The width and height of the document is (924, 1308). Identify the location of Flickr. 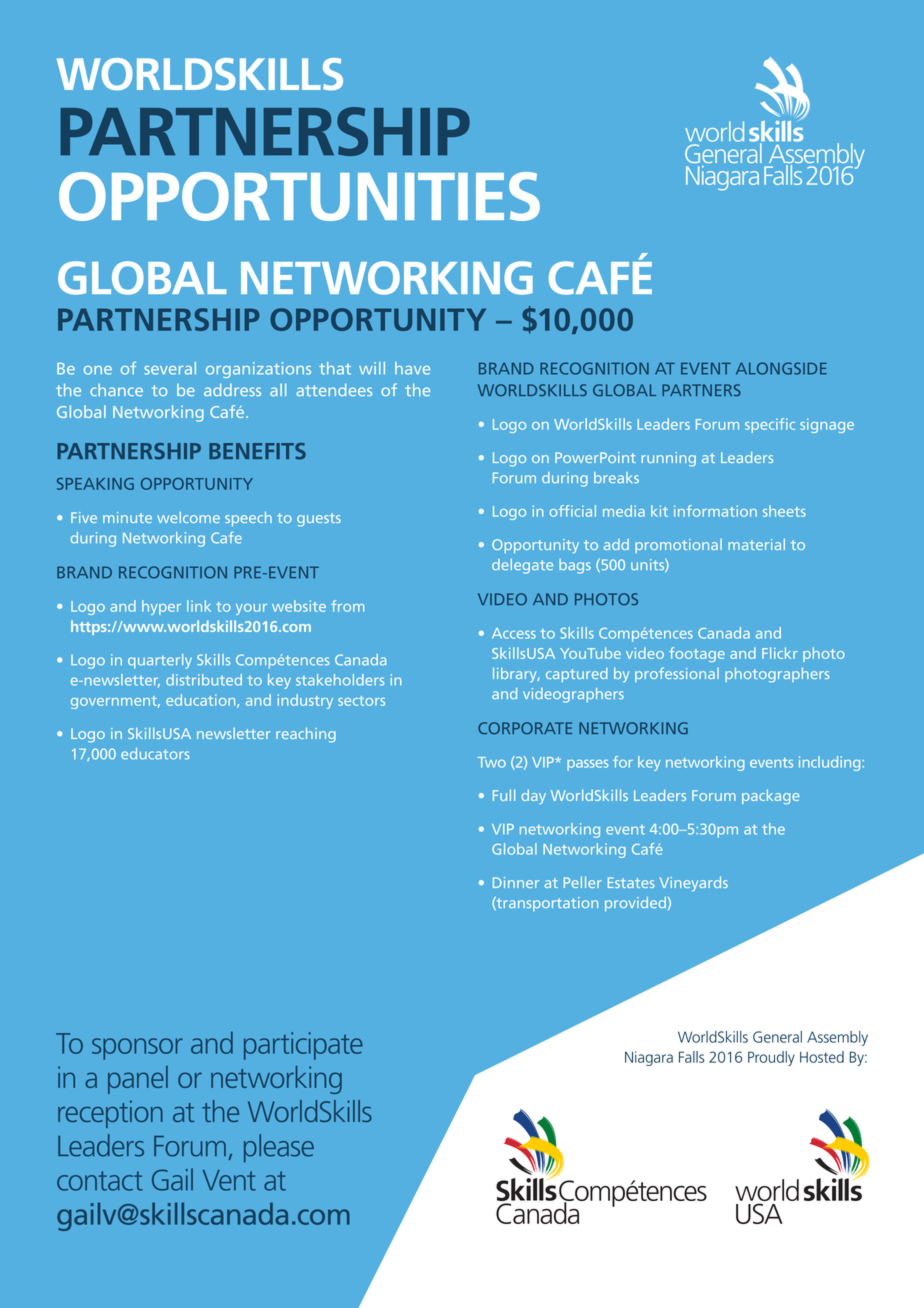
(780, 653).
